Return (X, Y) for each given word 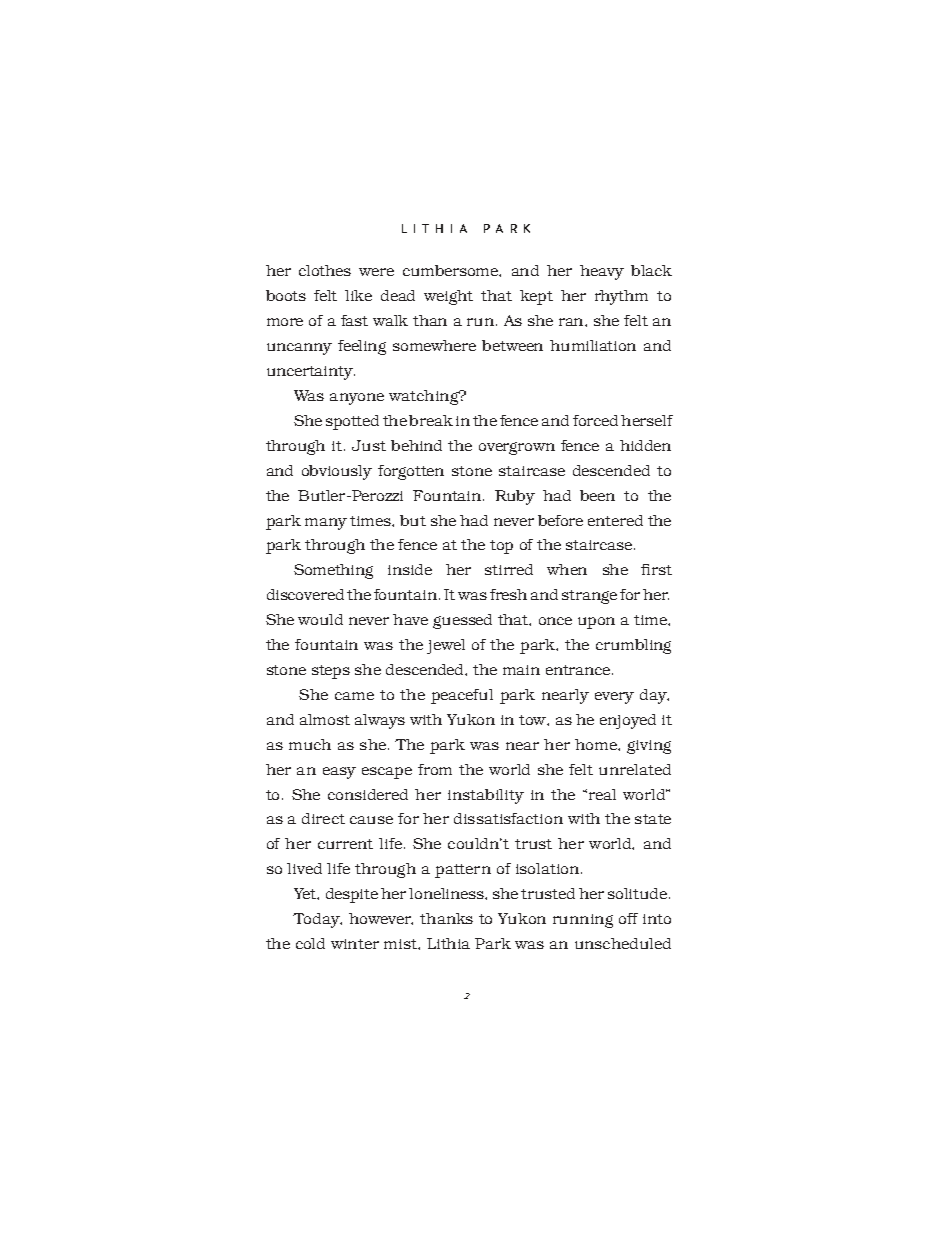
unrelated (635, 769)
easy (339, 773)
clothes (325, 270)
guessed (462, 621)
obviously (337, 472)
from (435, 769)
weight (448, 297)
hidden (645, 445)
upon (596, 623)
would (320, 619)
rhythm (621, 297)
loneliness (447, 893)
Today (317, 920)
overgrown (517, 448)
